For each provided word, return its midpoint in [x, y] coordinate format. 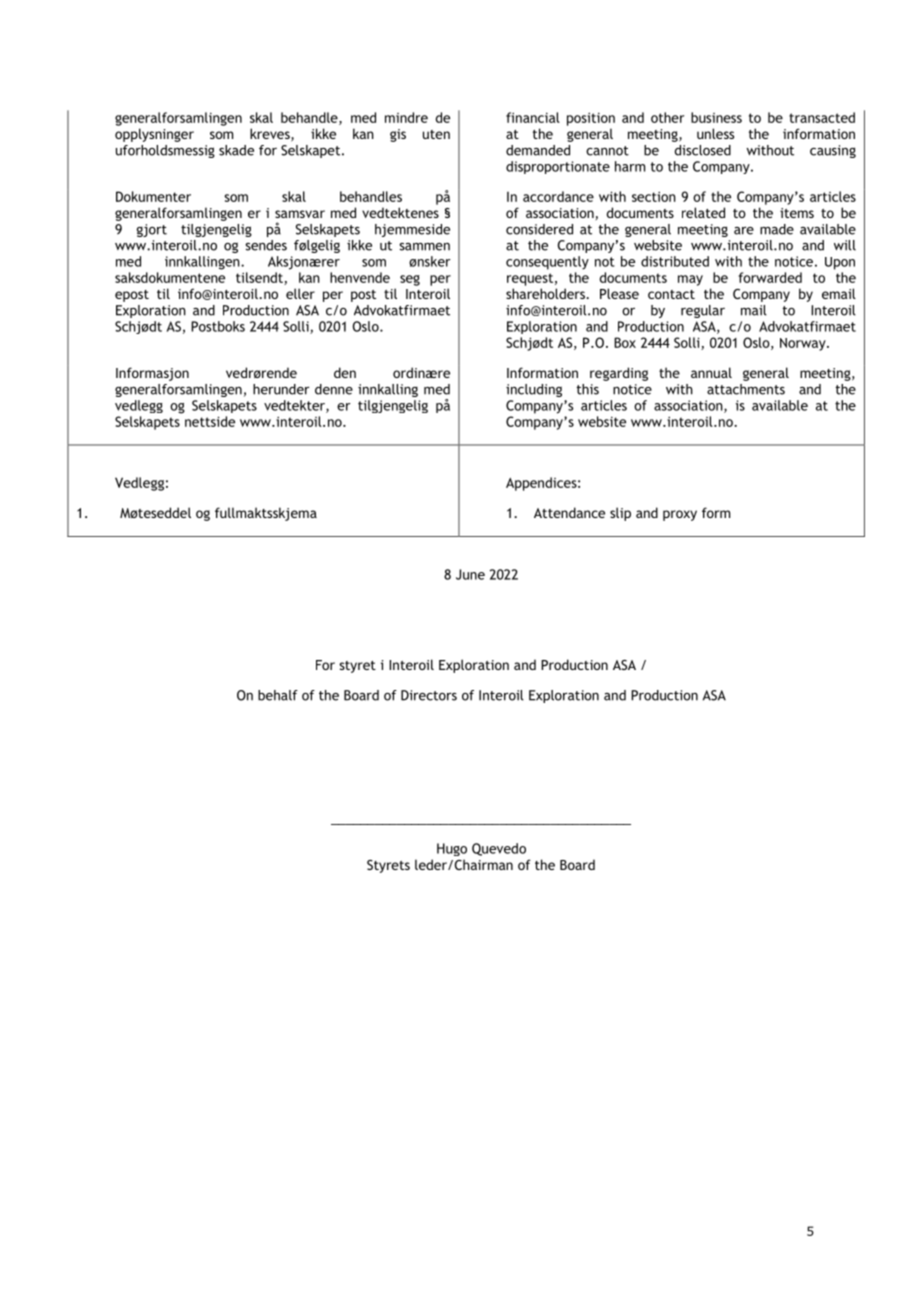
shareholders [546, 293]
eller [300, 293]
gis [398, 135]
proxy [680, 515]
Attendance [569, 512]
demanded [538, 150]
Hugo [452, 849]
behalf [278, 695]
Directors [429, 695]
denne [334, 389]
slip [620, 514]
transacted [822, 117]
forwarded [770, 277]
